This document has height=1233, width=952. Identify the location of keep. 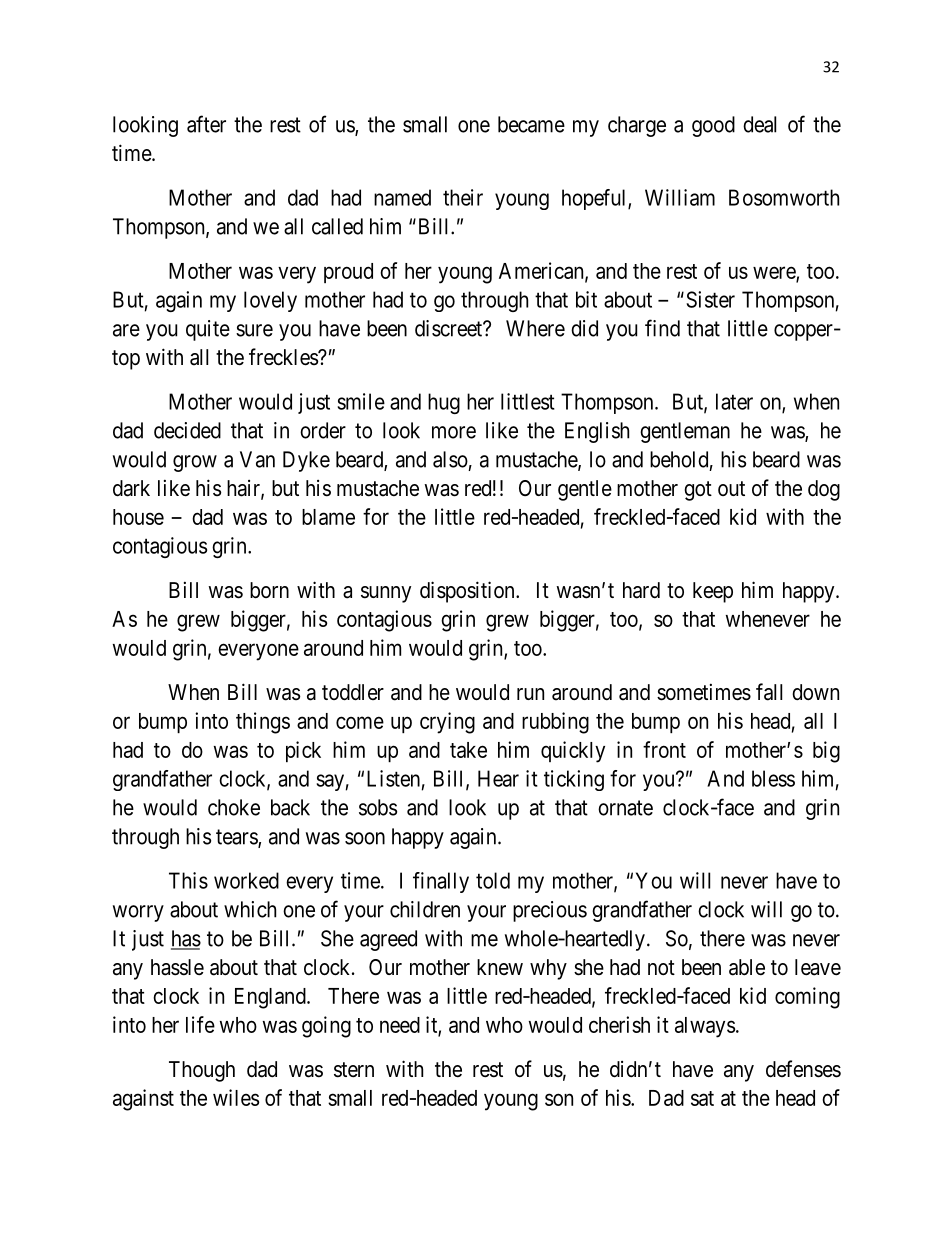
(713, 592).
